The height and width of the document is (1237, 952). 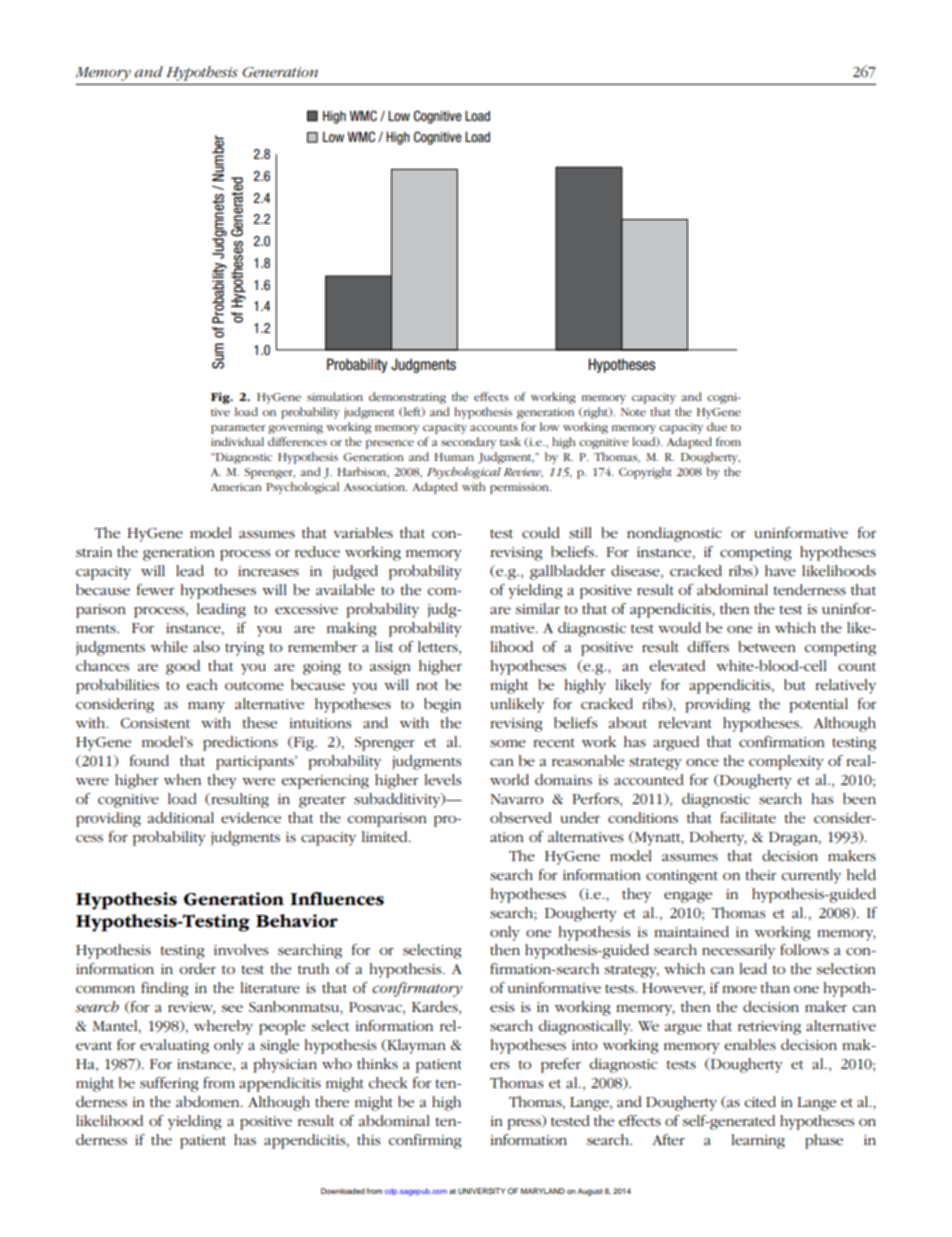 What do you see at coordinates (468, 443) in the document?
I see `secondary` at bounding box center [468, 443].
